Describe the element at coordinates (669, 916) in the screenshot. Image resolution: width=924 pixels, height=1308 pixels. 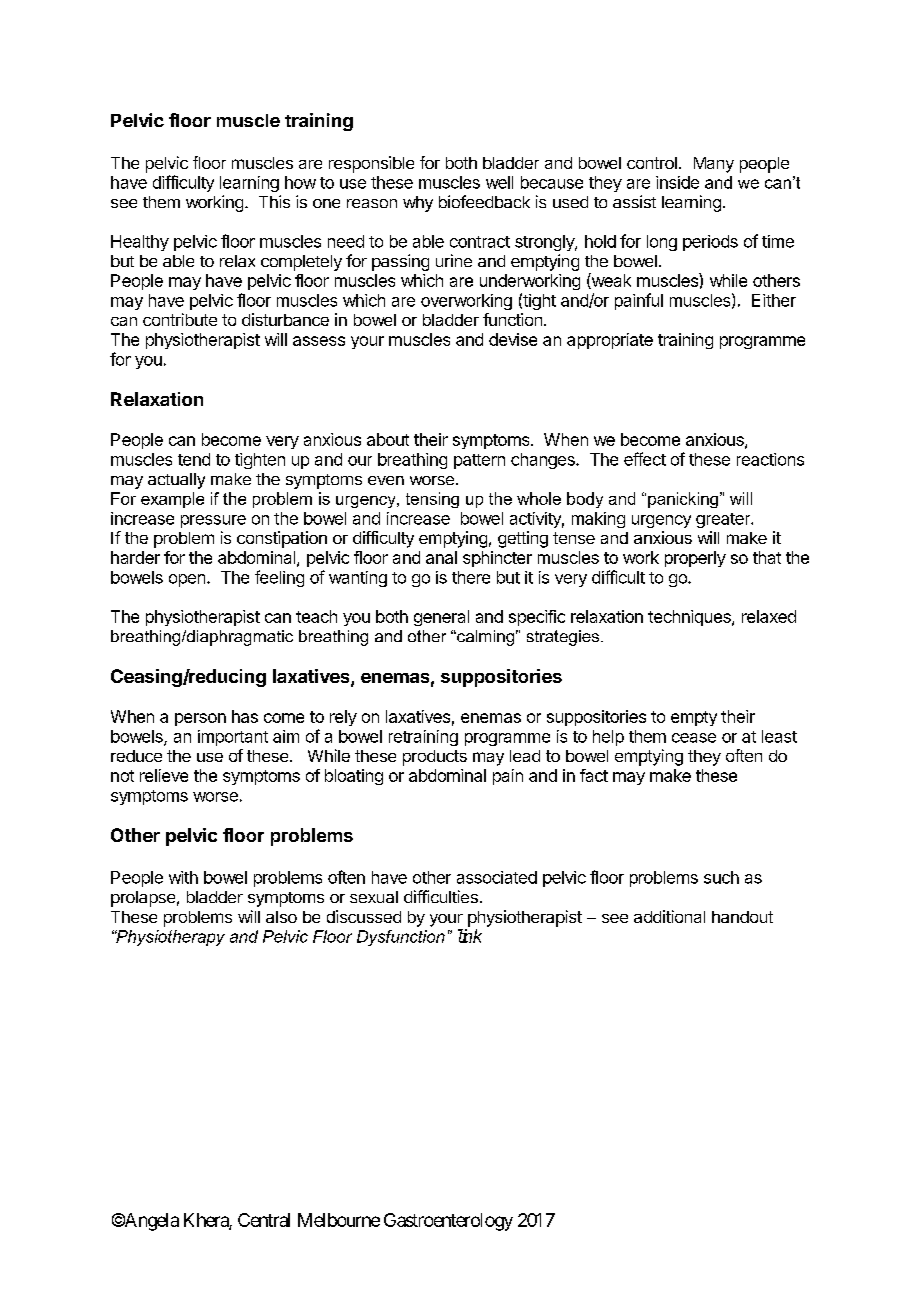
I see `additional` at that location.
